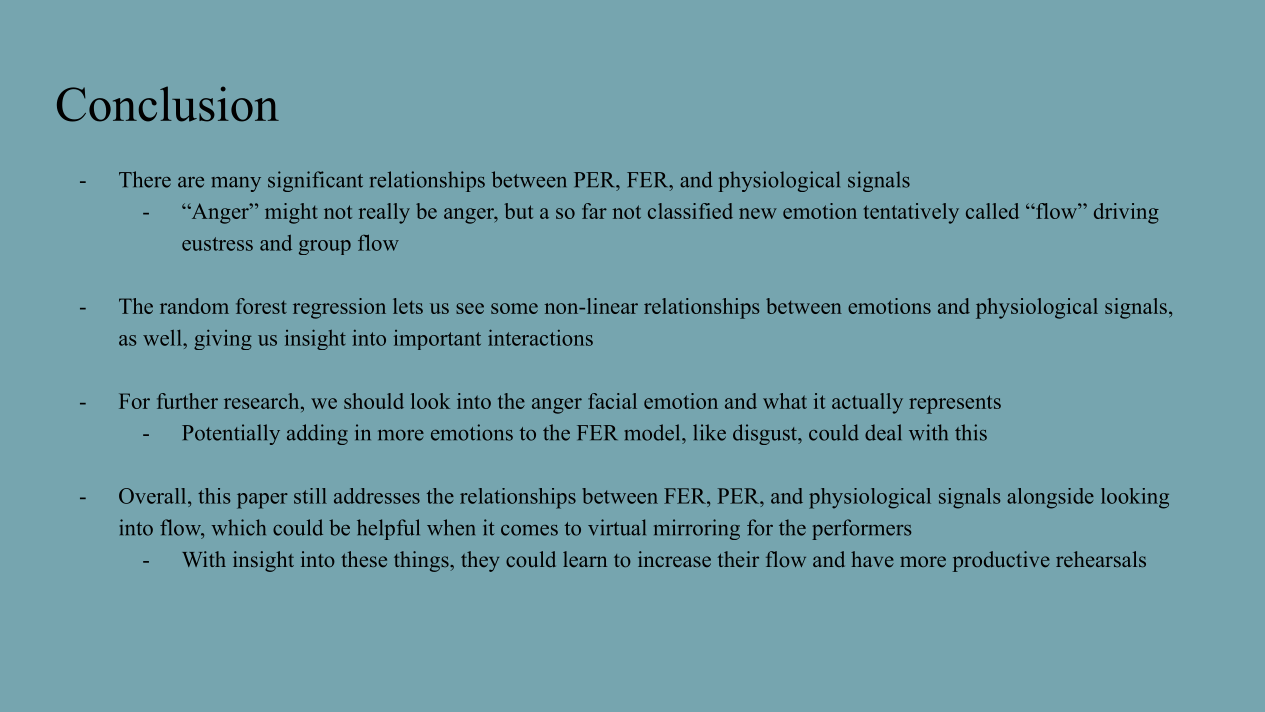 The image size is (1265, 712). What do you see at coordinates (992, 211) in the image?
I see `called` at bounding box center [992, 211].
